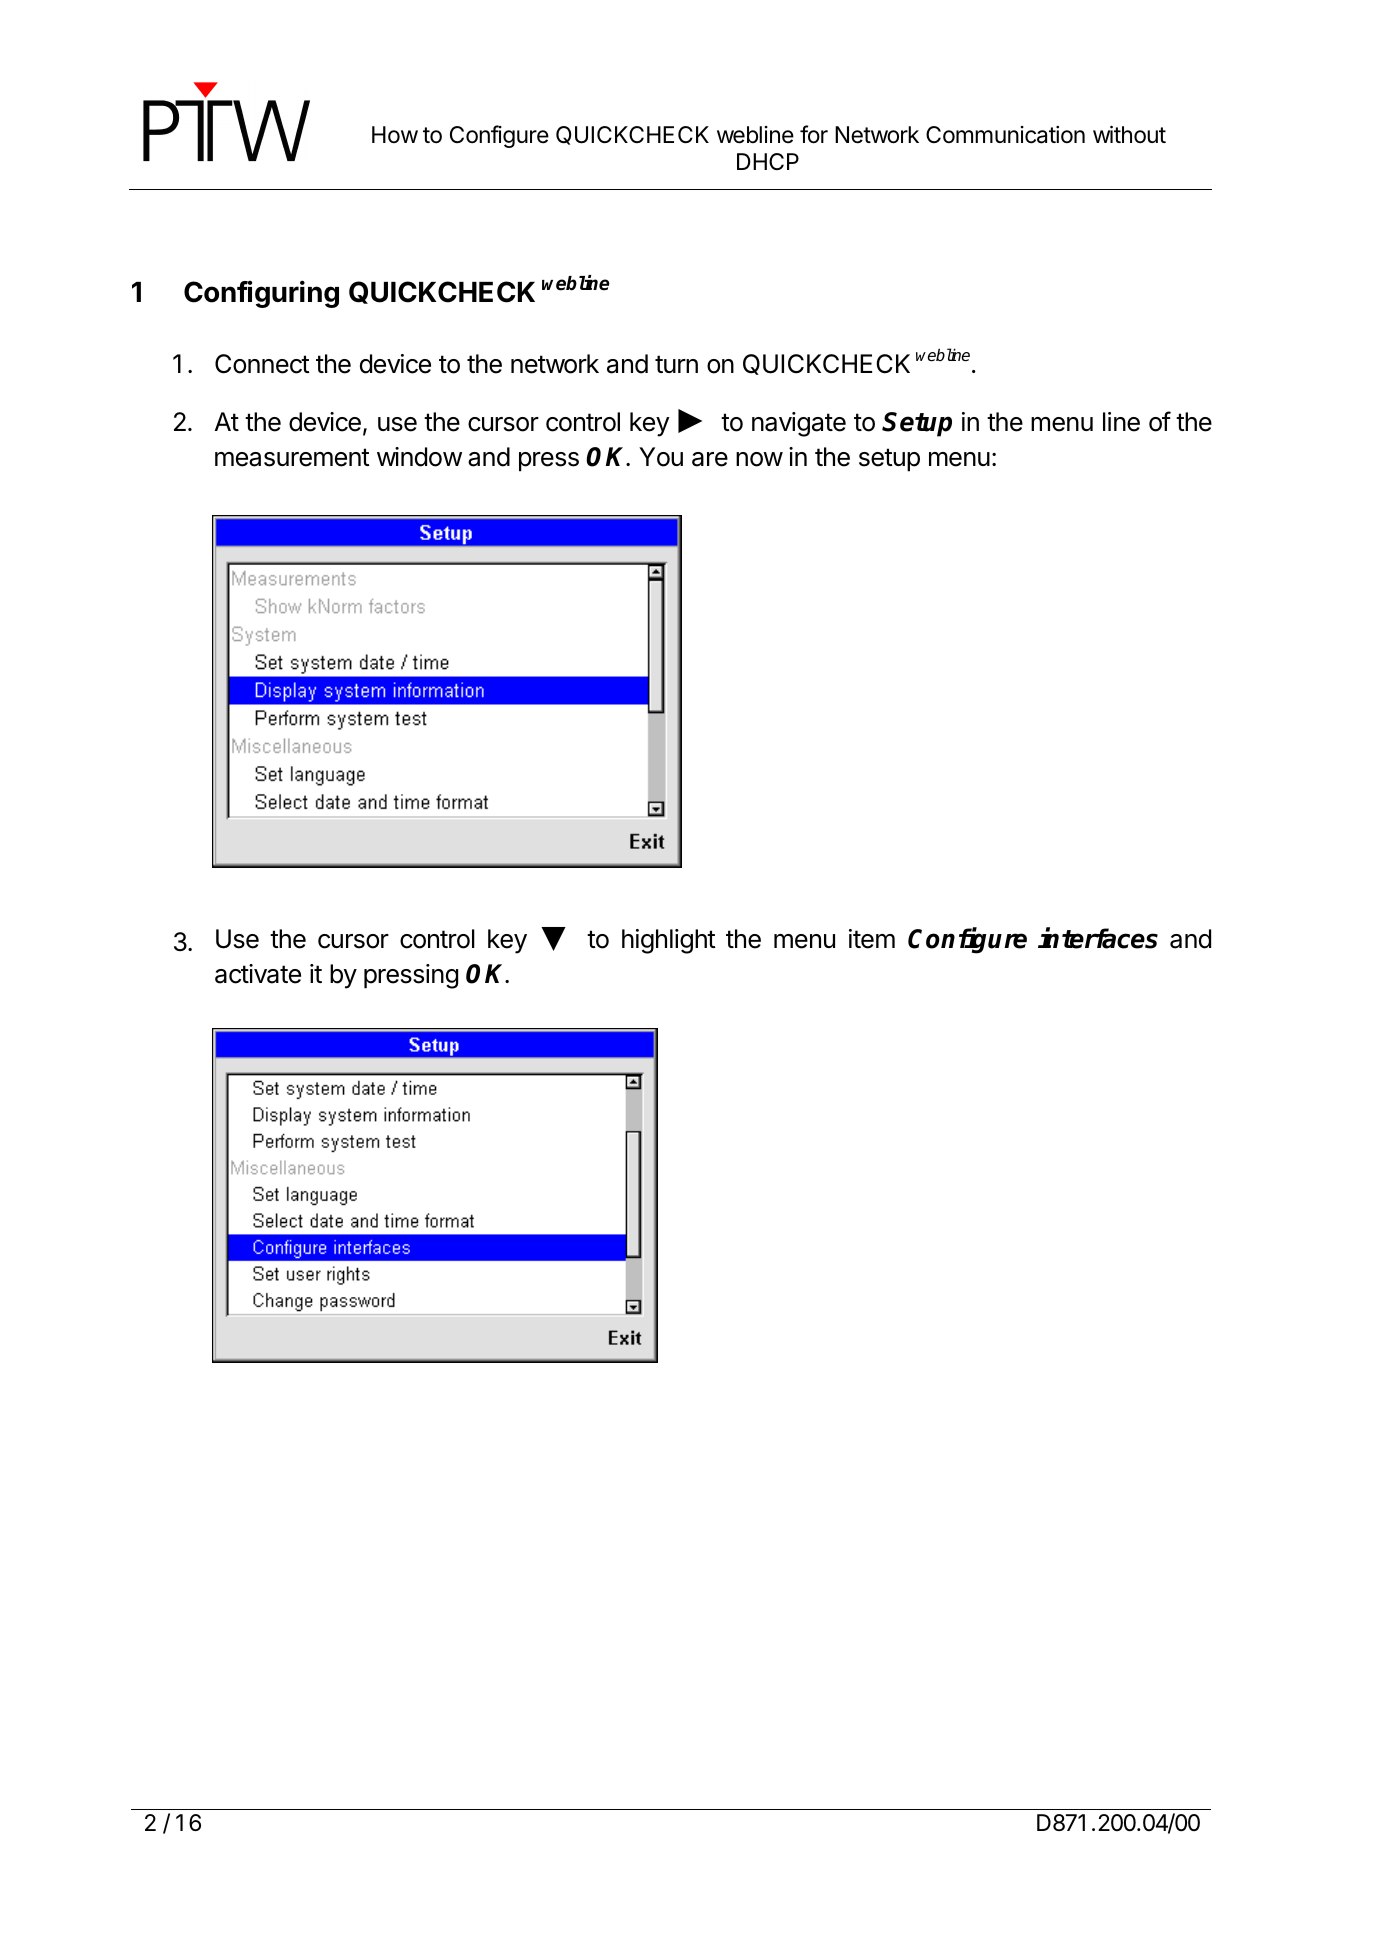  Describe the element at coordinates (661, 457) in the page. I see `You` at that location.
